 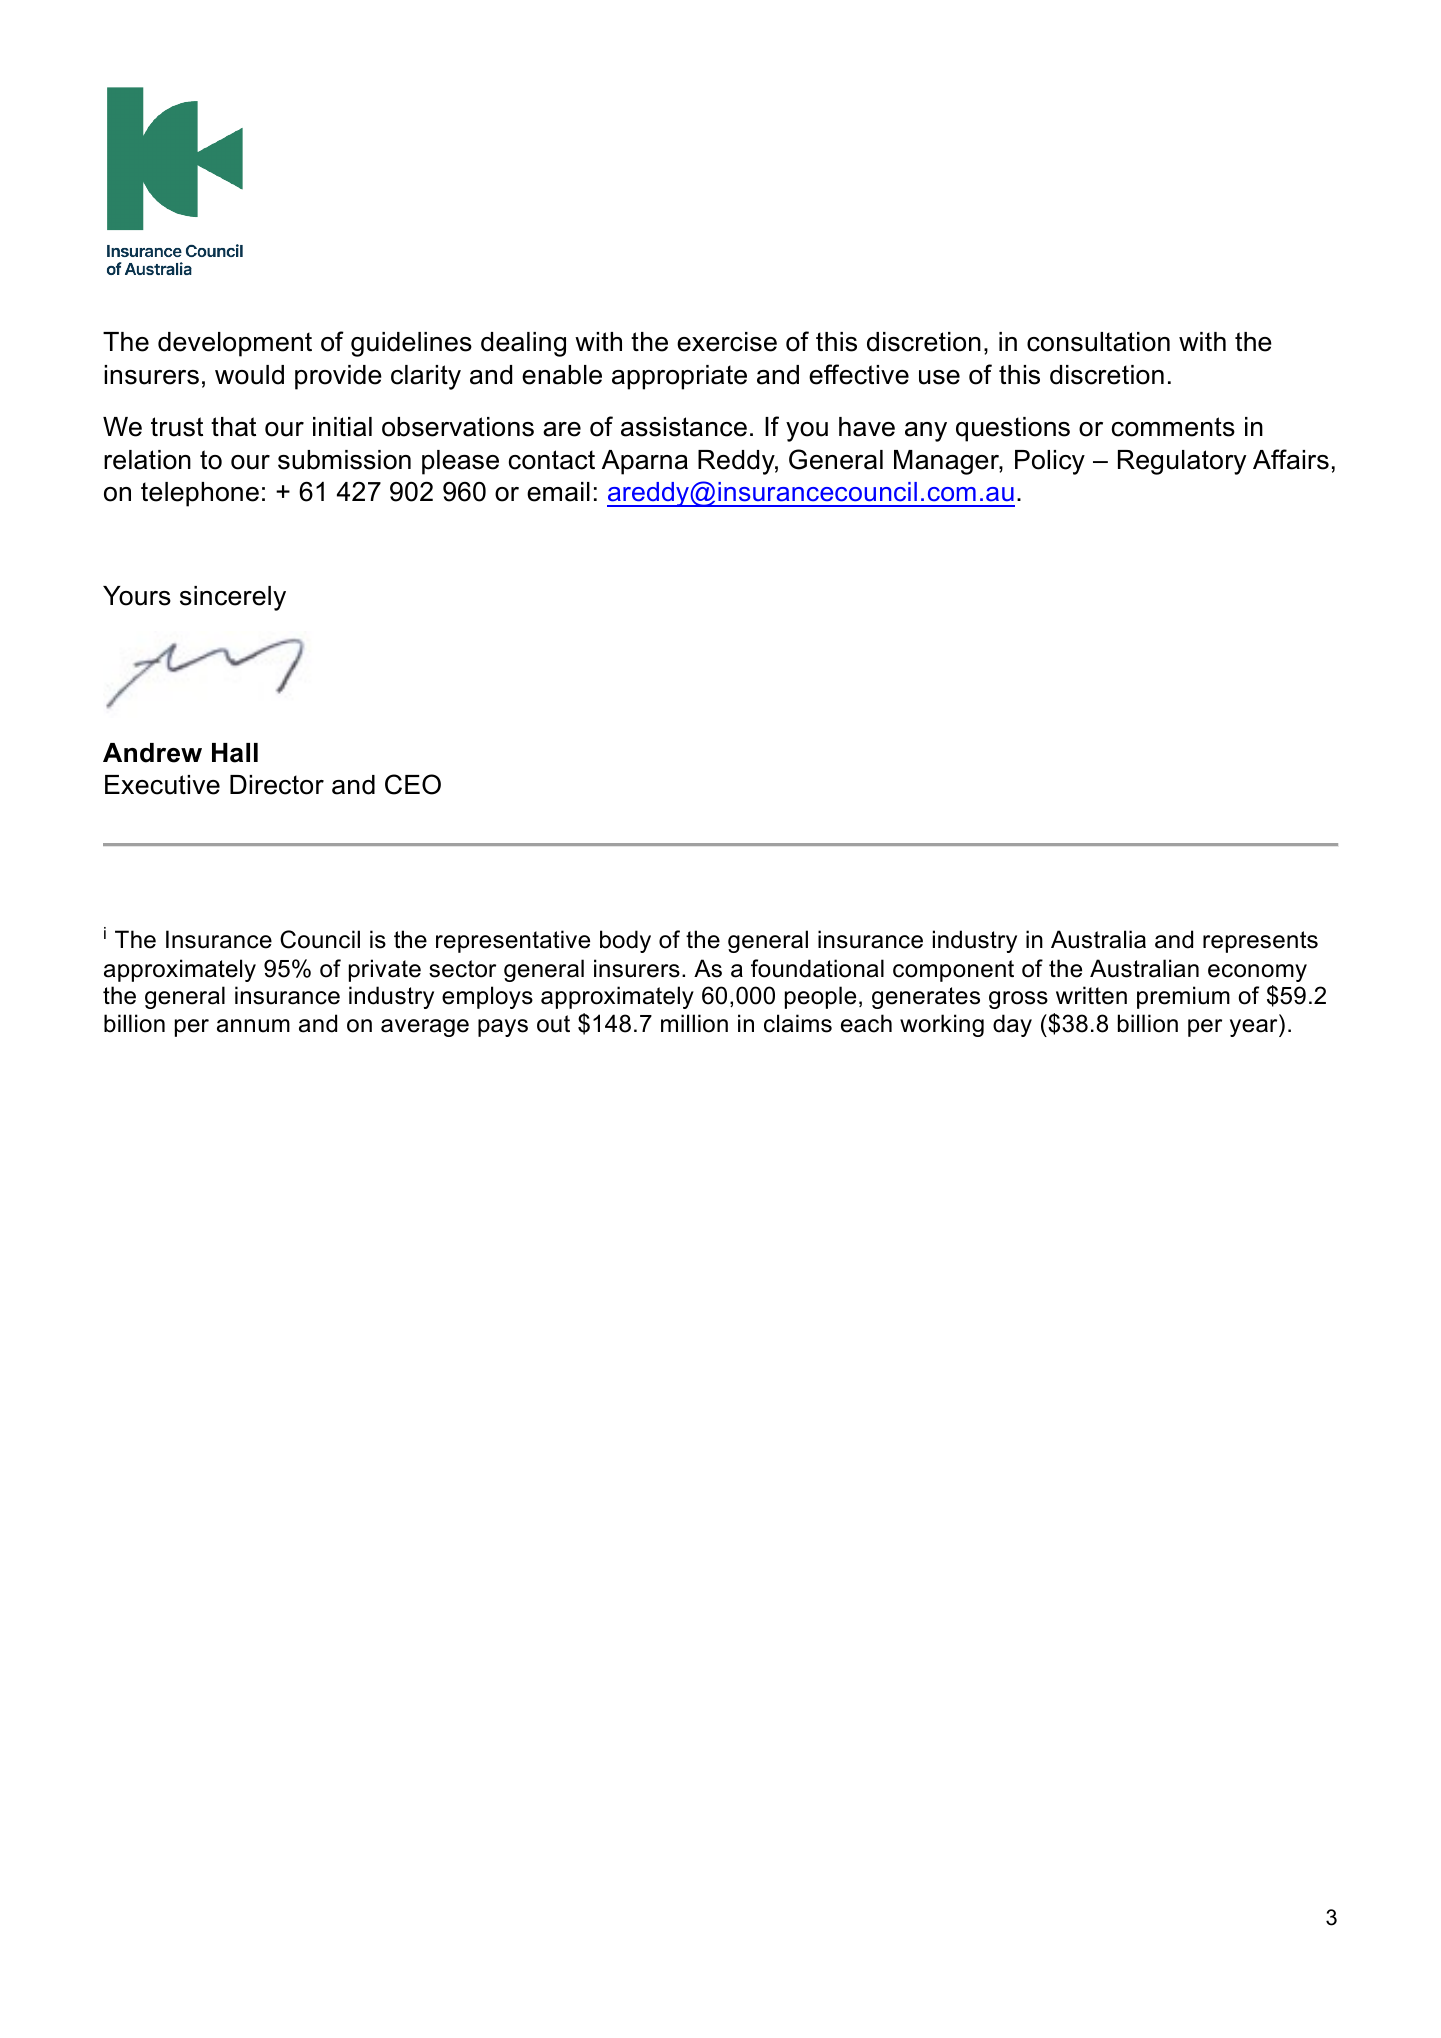 I want to click on represents, so click(x=1260, y=942).
